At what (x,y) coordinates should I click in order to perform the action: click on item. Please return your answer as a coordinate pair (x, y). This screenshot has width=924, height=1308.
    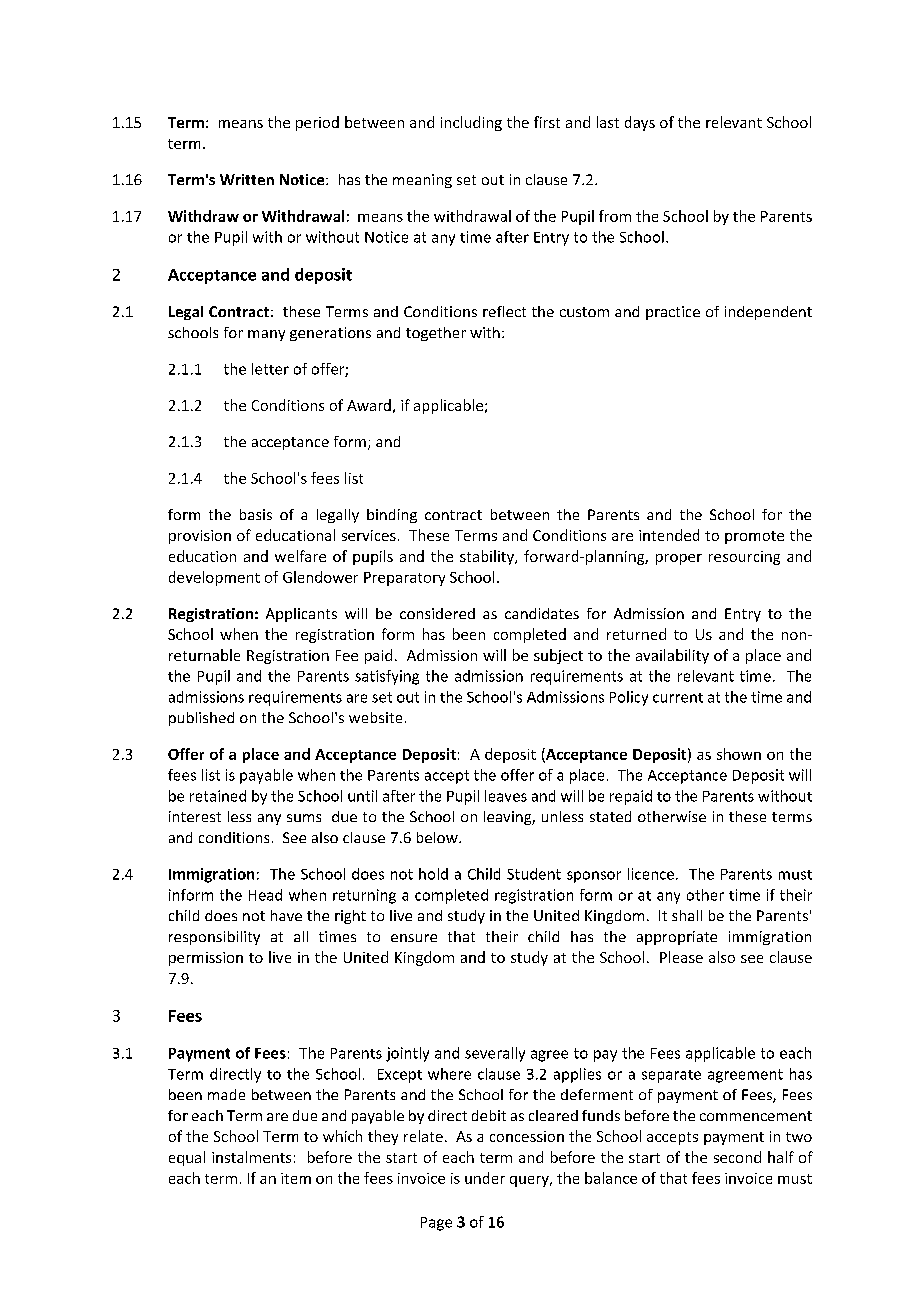
    Looking at the image, I should click on (296, 1178).
